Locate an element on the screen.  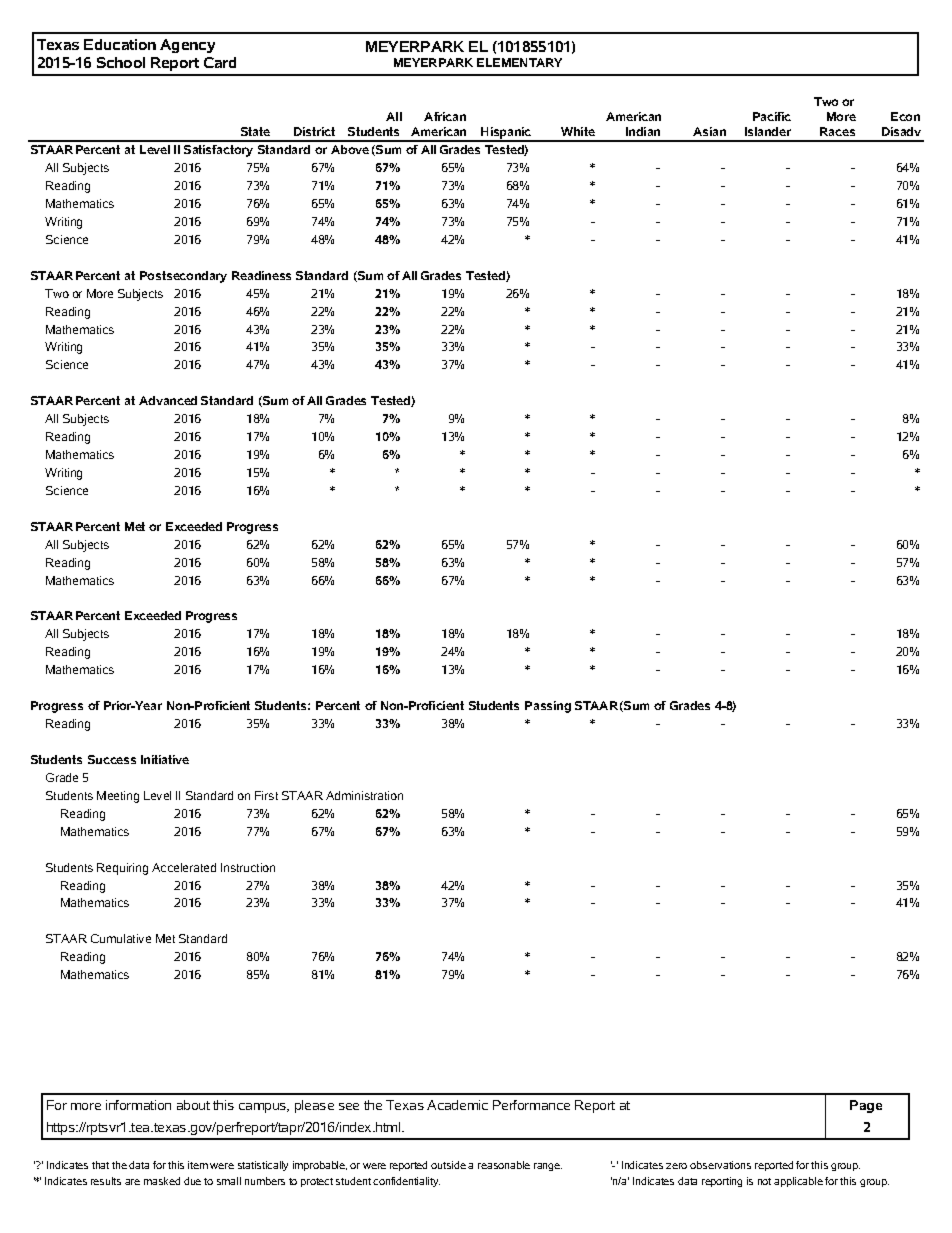
Readiness is located at coordinates (261, 275).
